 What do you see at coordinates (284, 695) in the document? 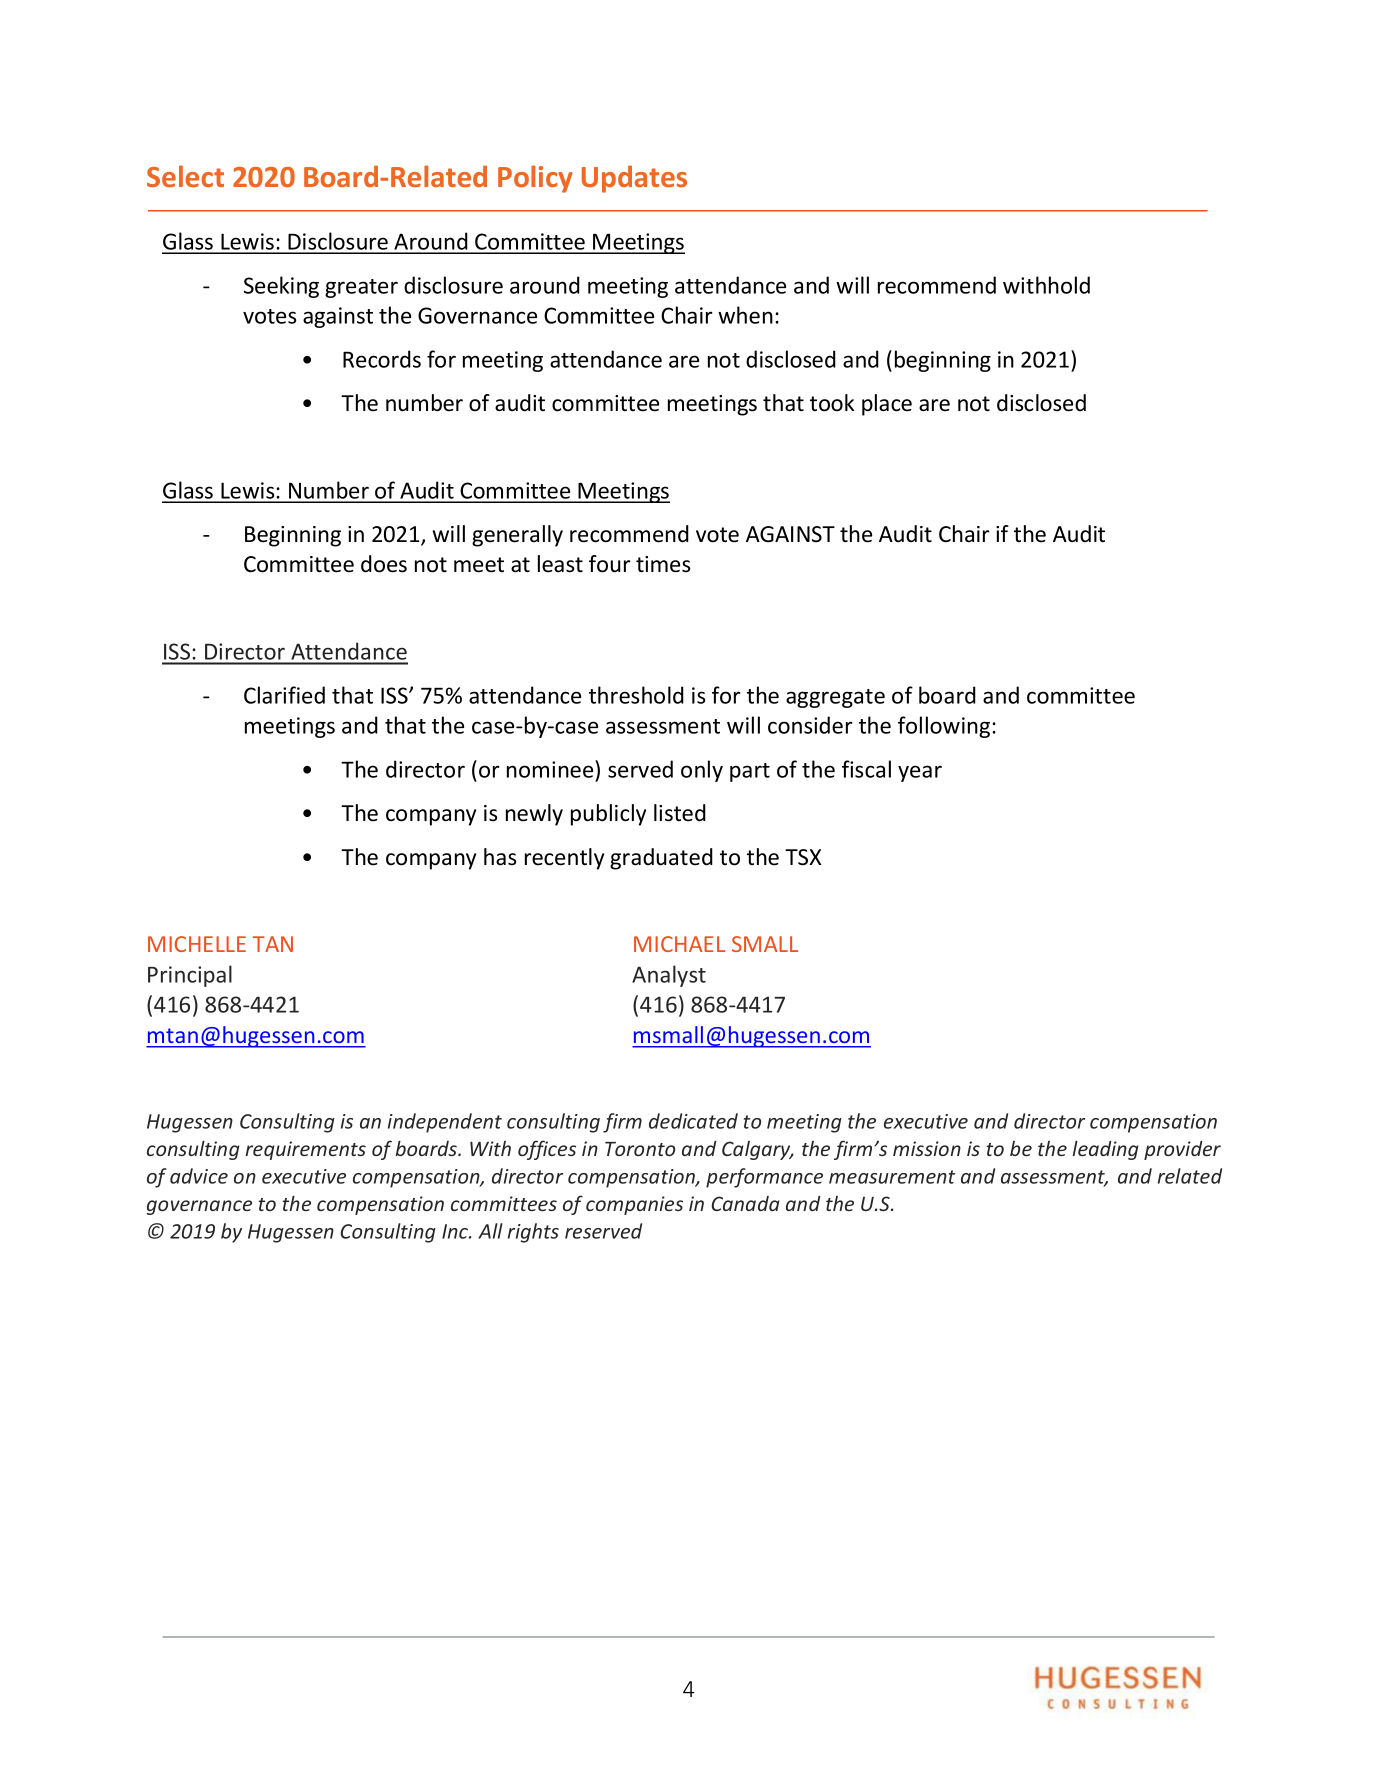
I see `Clarified` at bounding box center [284, 695].
